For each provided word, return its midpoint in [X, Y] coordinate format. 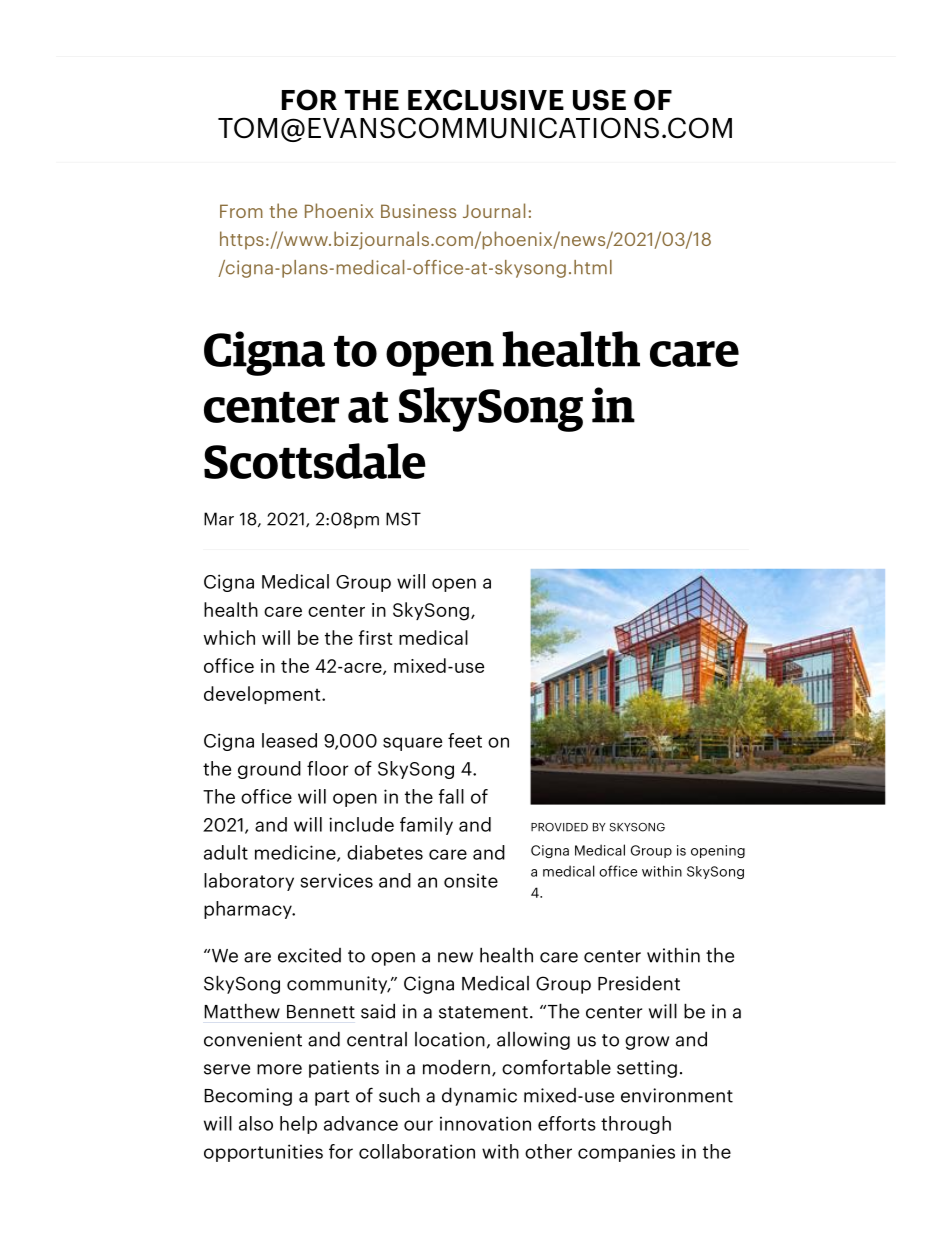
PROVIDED [559, 827]
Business [418, 211]
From [241, 211]
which [229, 637]
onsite [471, 880]
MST [403, 519]
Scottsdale [315, 461]
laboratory [249, 882]
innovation [485, 1123]
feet [465, 740]
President [639, 983]
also [256, 1123]
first [375, 637]
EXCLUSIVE [486, 100]
